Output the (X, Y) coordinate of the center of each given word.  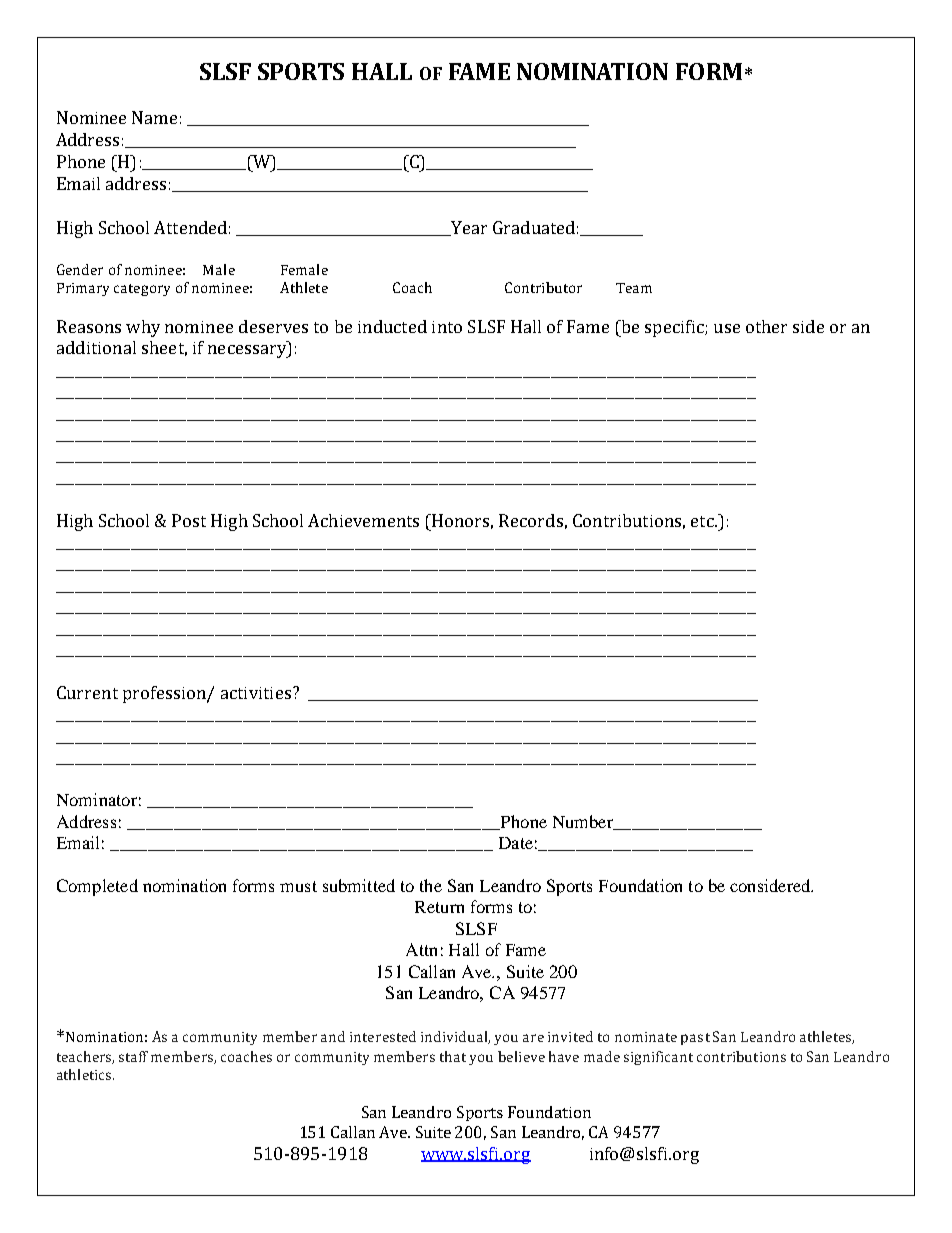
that (453, 1056)
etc (703, 521)
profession (165, 694)
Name (154, 117)
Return (439, 907)
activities (256, 693)
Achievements (363, 520)
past (695, 1039)
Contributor (543, 287)
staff (133, 1056)
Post (189, 520)
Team (634, 288)
